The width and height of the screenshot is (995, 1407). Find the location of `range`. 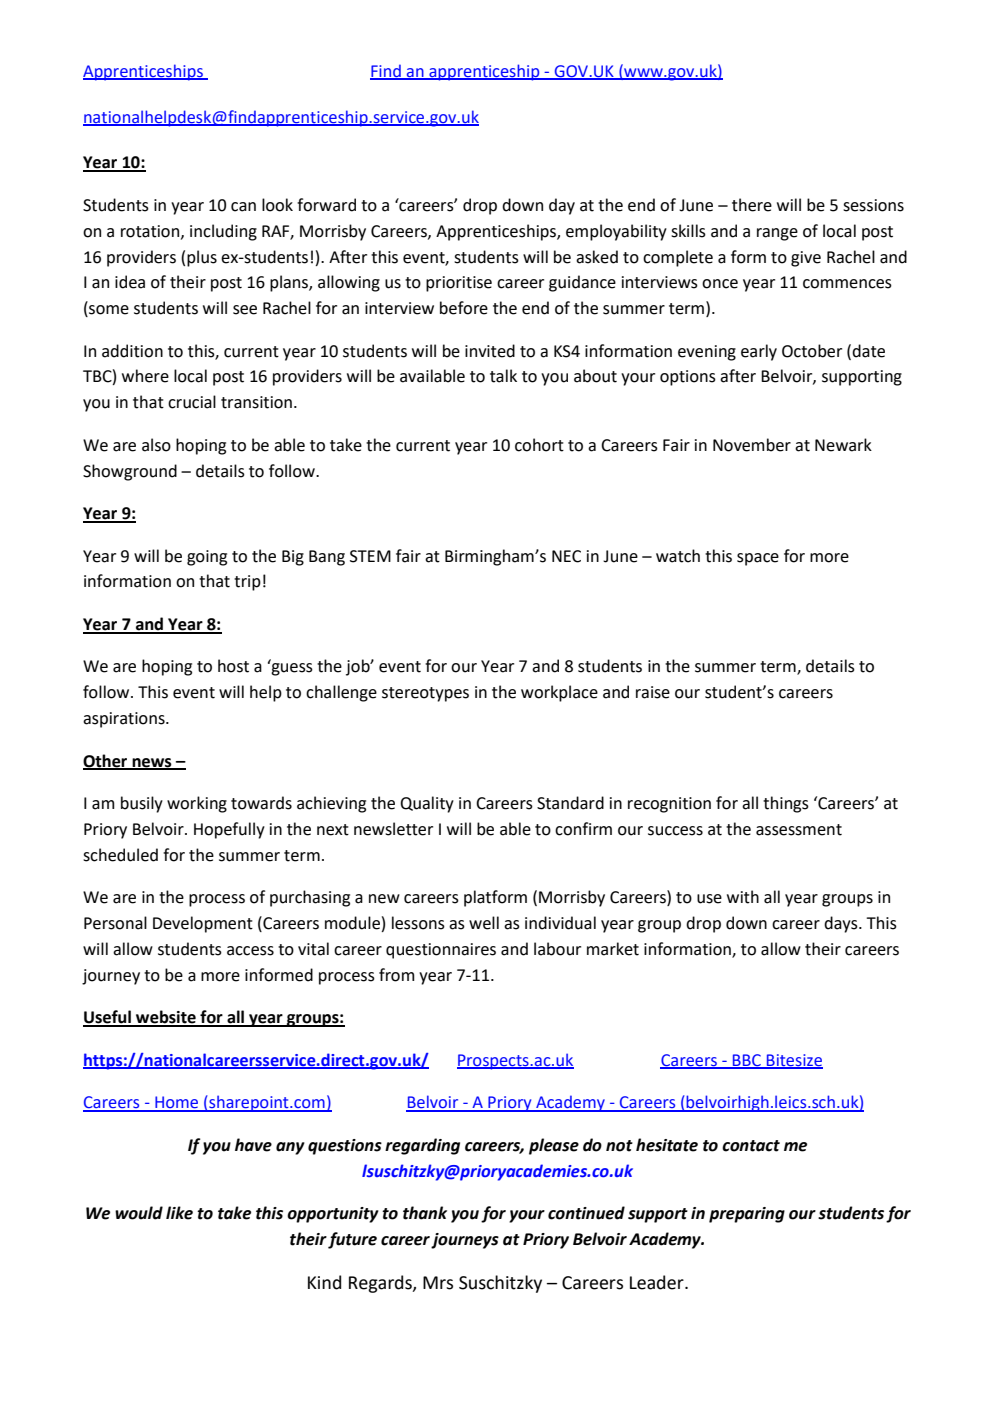

range is located at coordinates (777, 234).
